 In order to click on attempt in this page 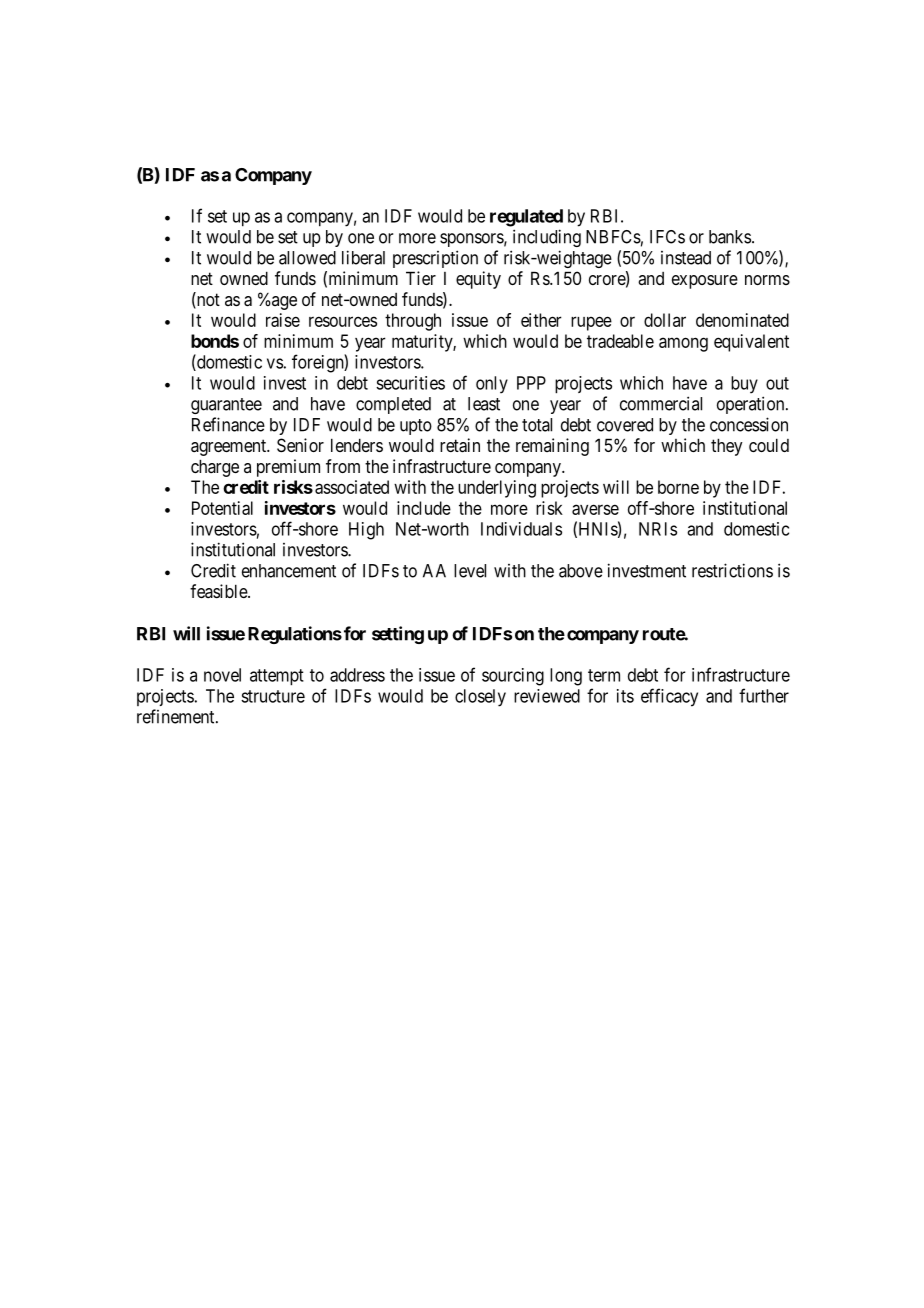, I will do `click(277, 677)`.
